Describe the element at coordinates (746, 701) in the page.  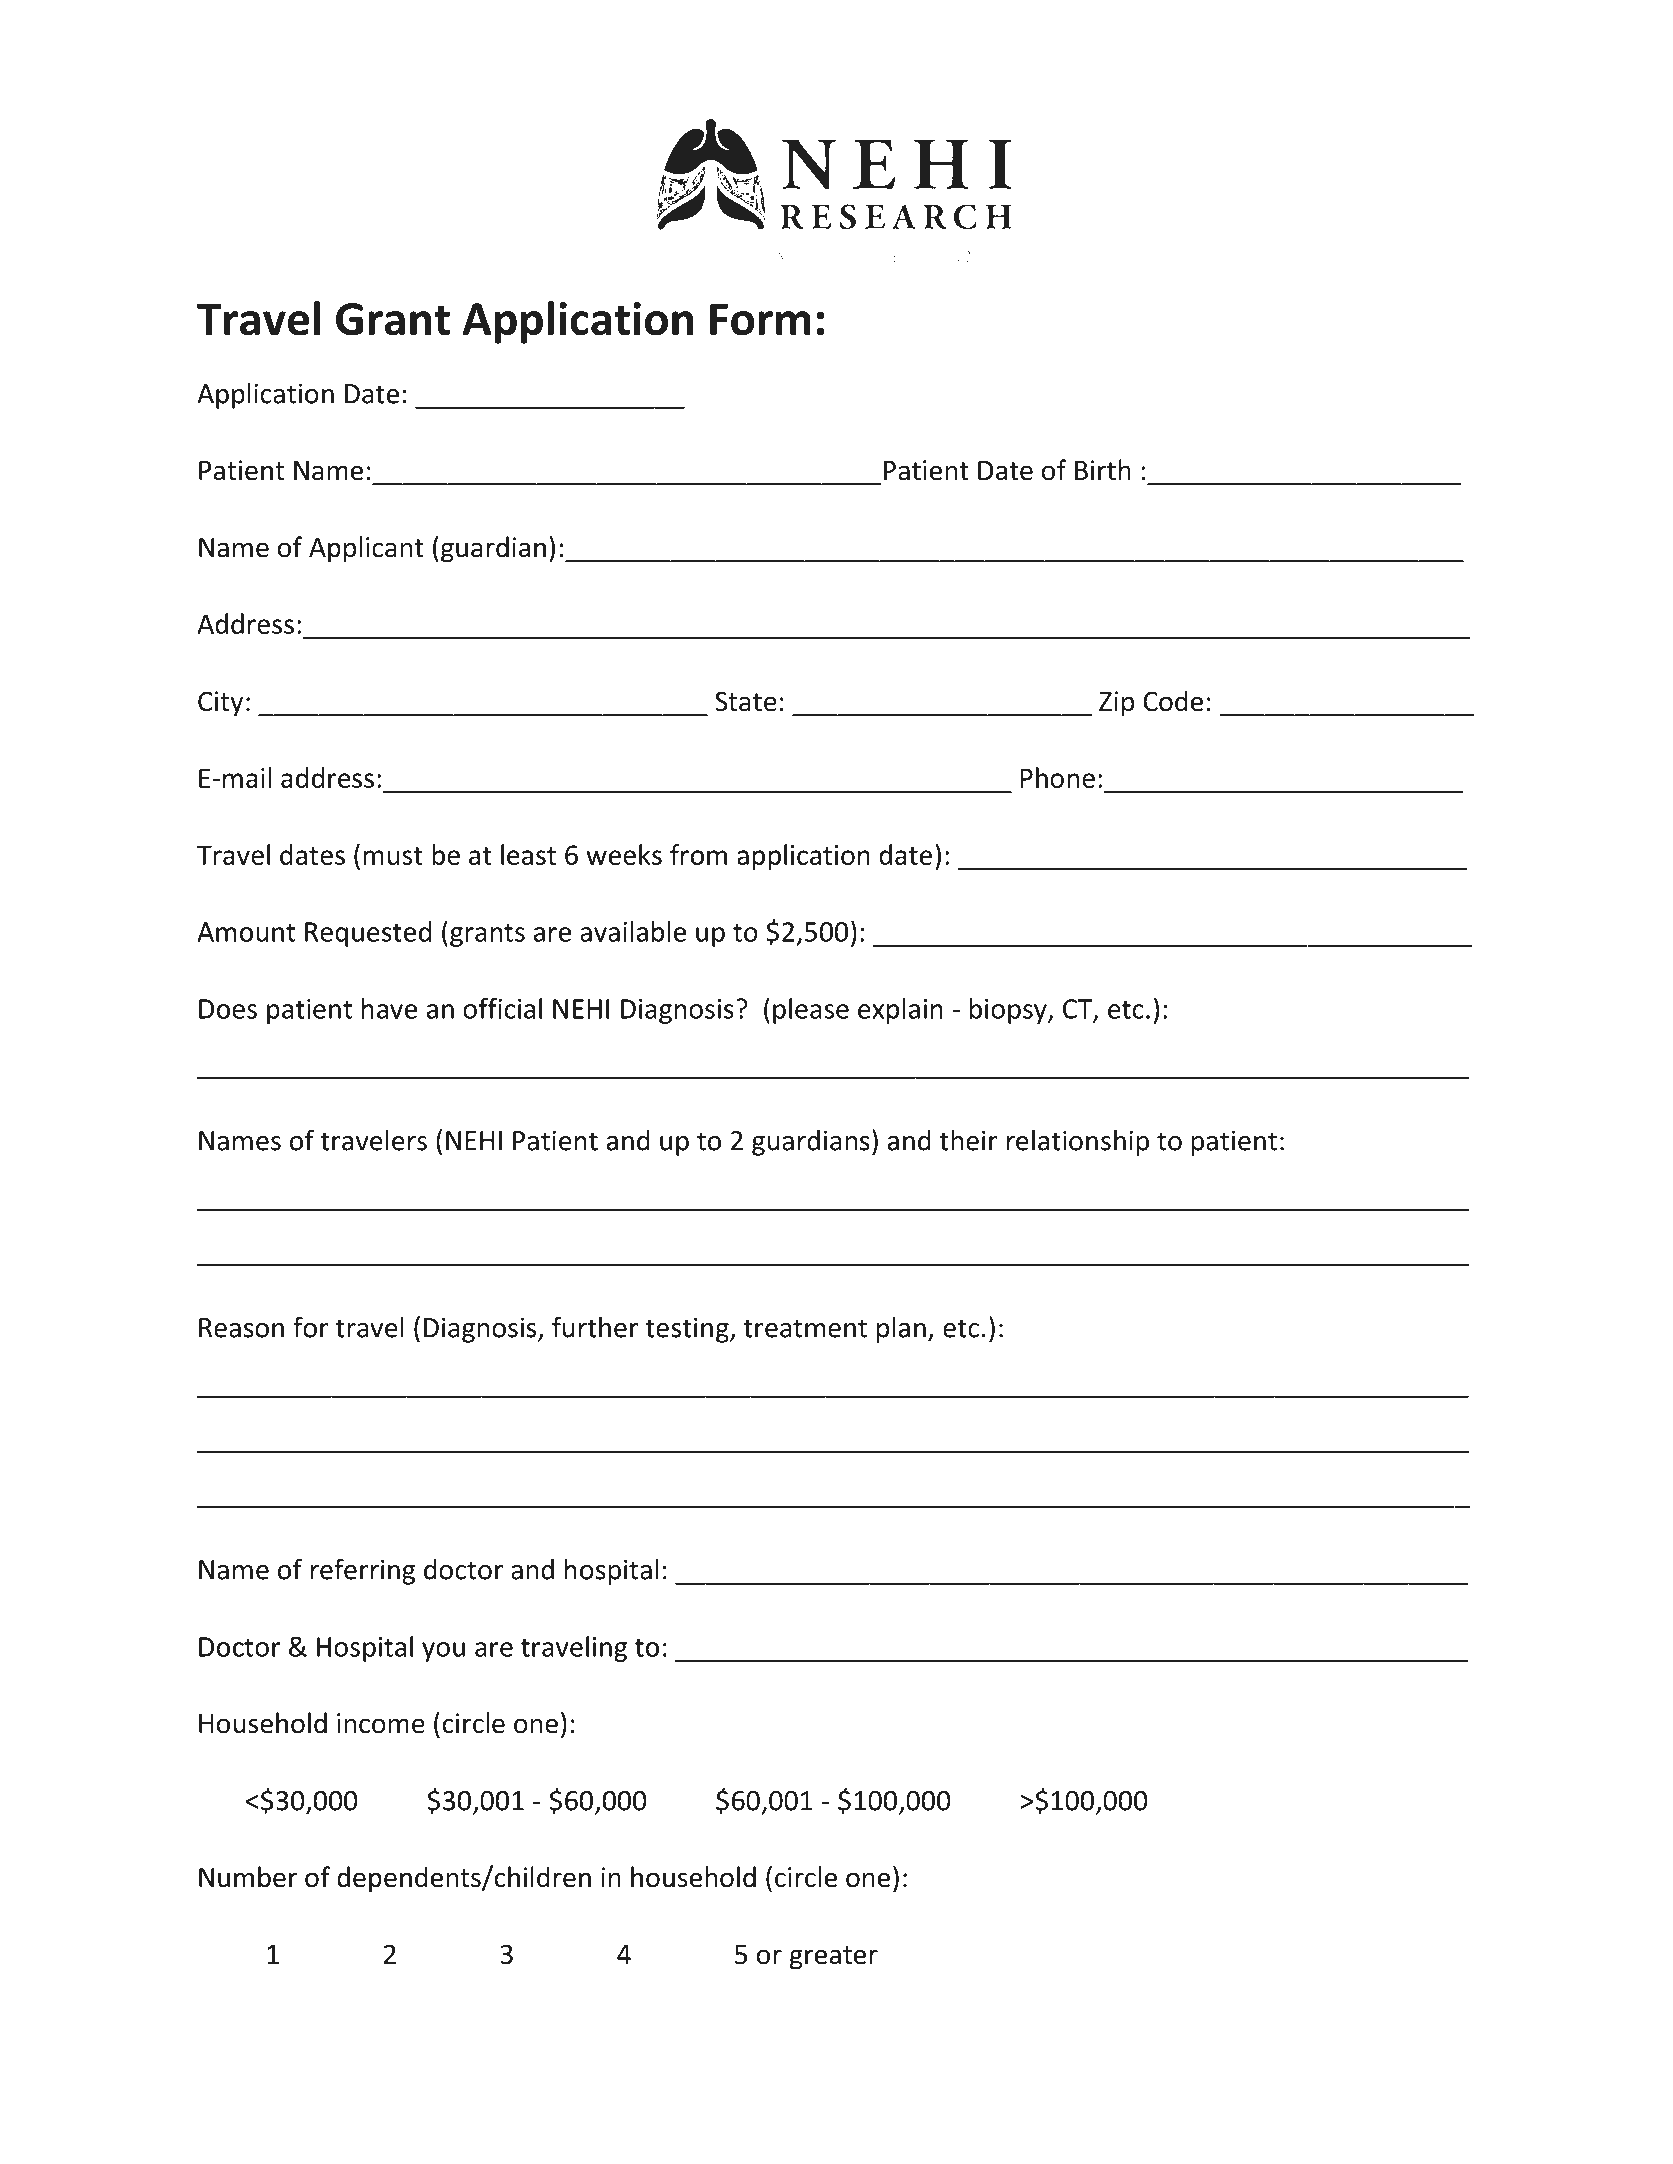
I see `State` at that location.
